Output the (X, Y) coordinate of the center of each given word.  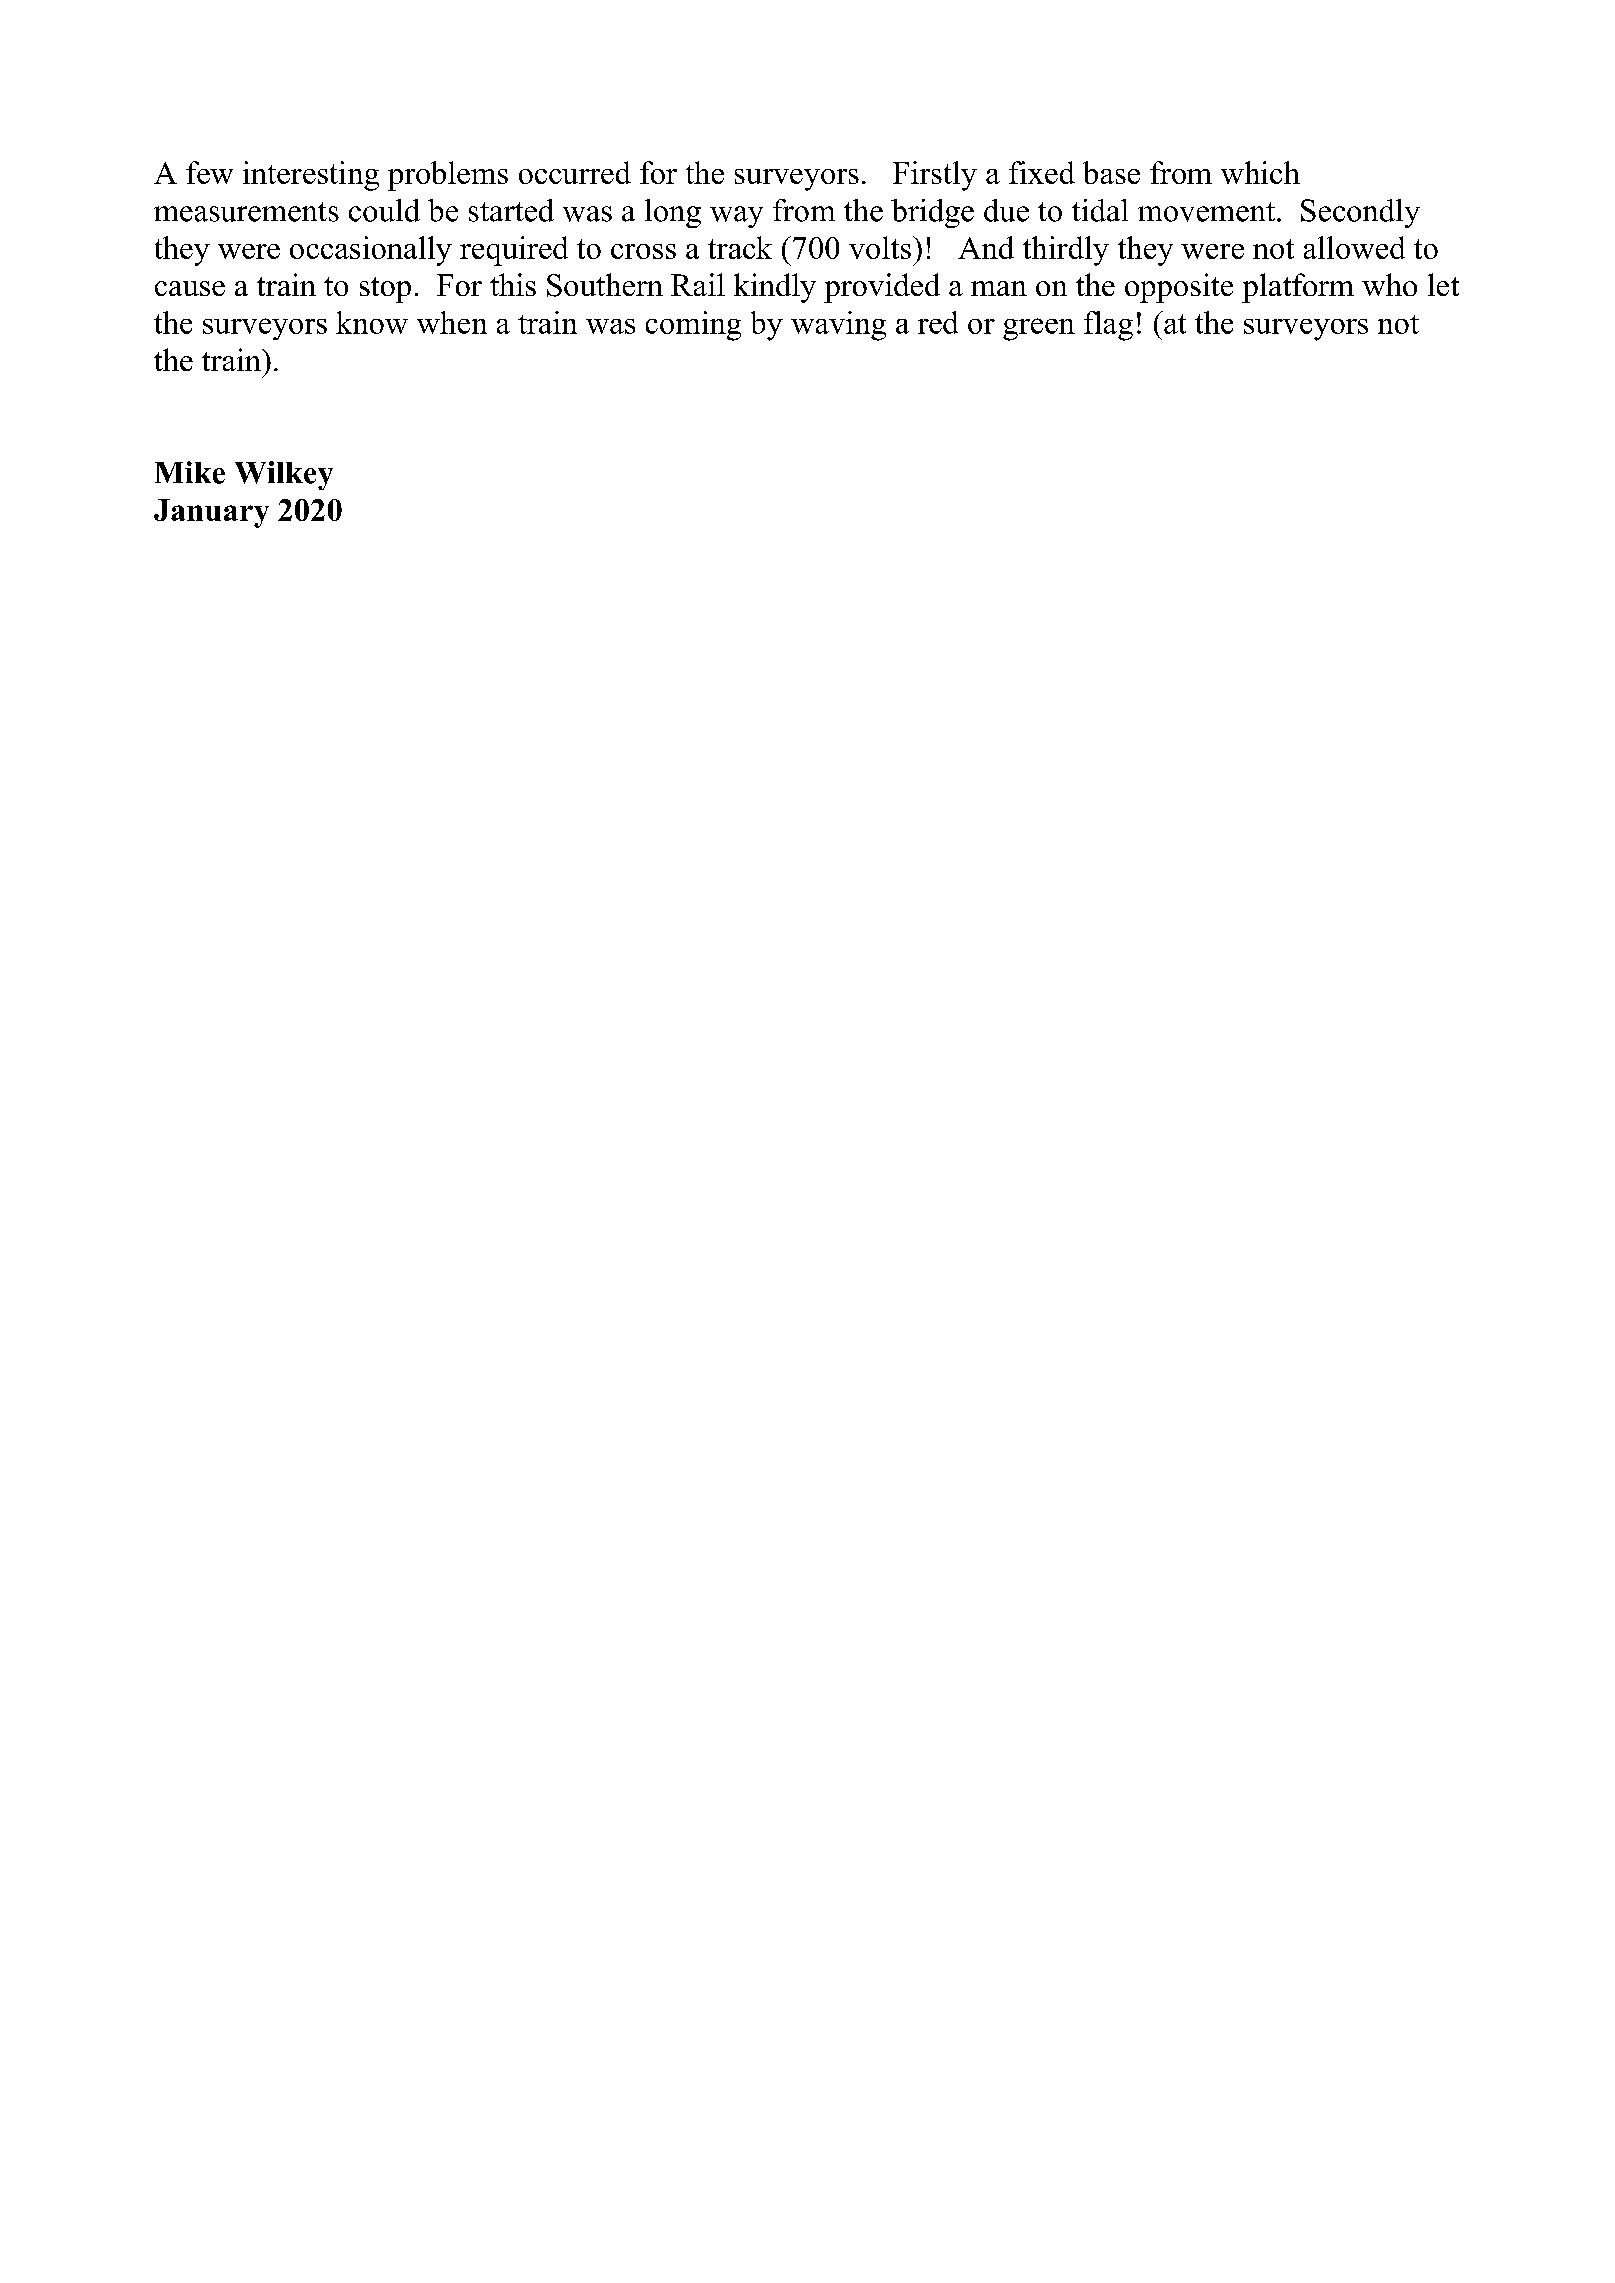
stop (385, 290)
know (372, 322)
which (1260, 172)
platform (1298, 288)
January (211, 513)
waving (838, 326)
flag (1108, 326)
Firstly (935, 176)
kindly (775, 288)
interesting (311, 176)
